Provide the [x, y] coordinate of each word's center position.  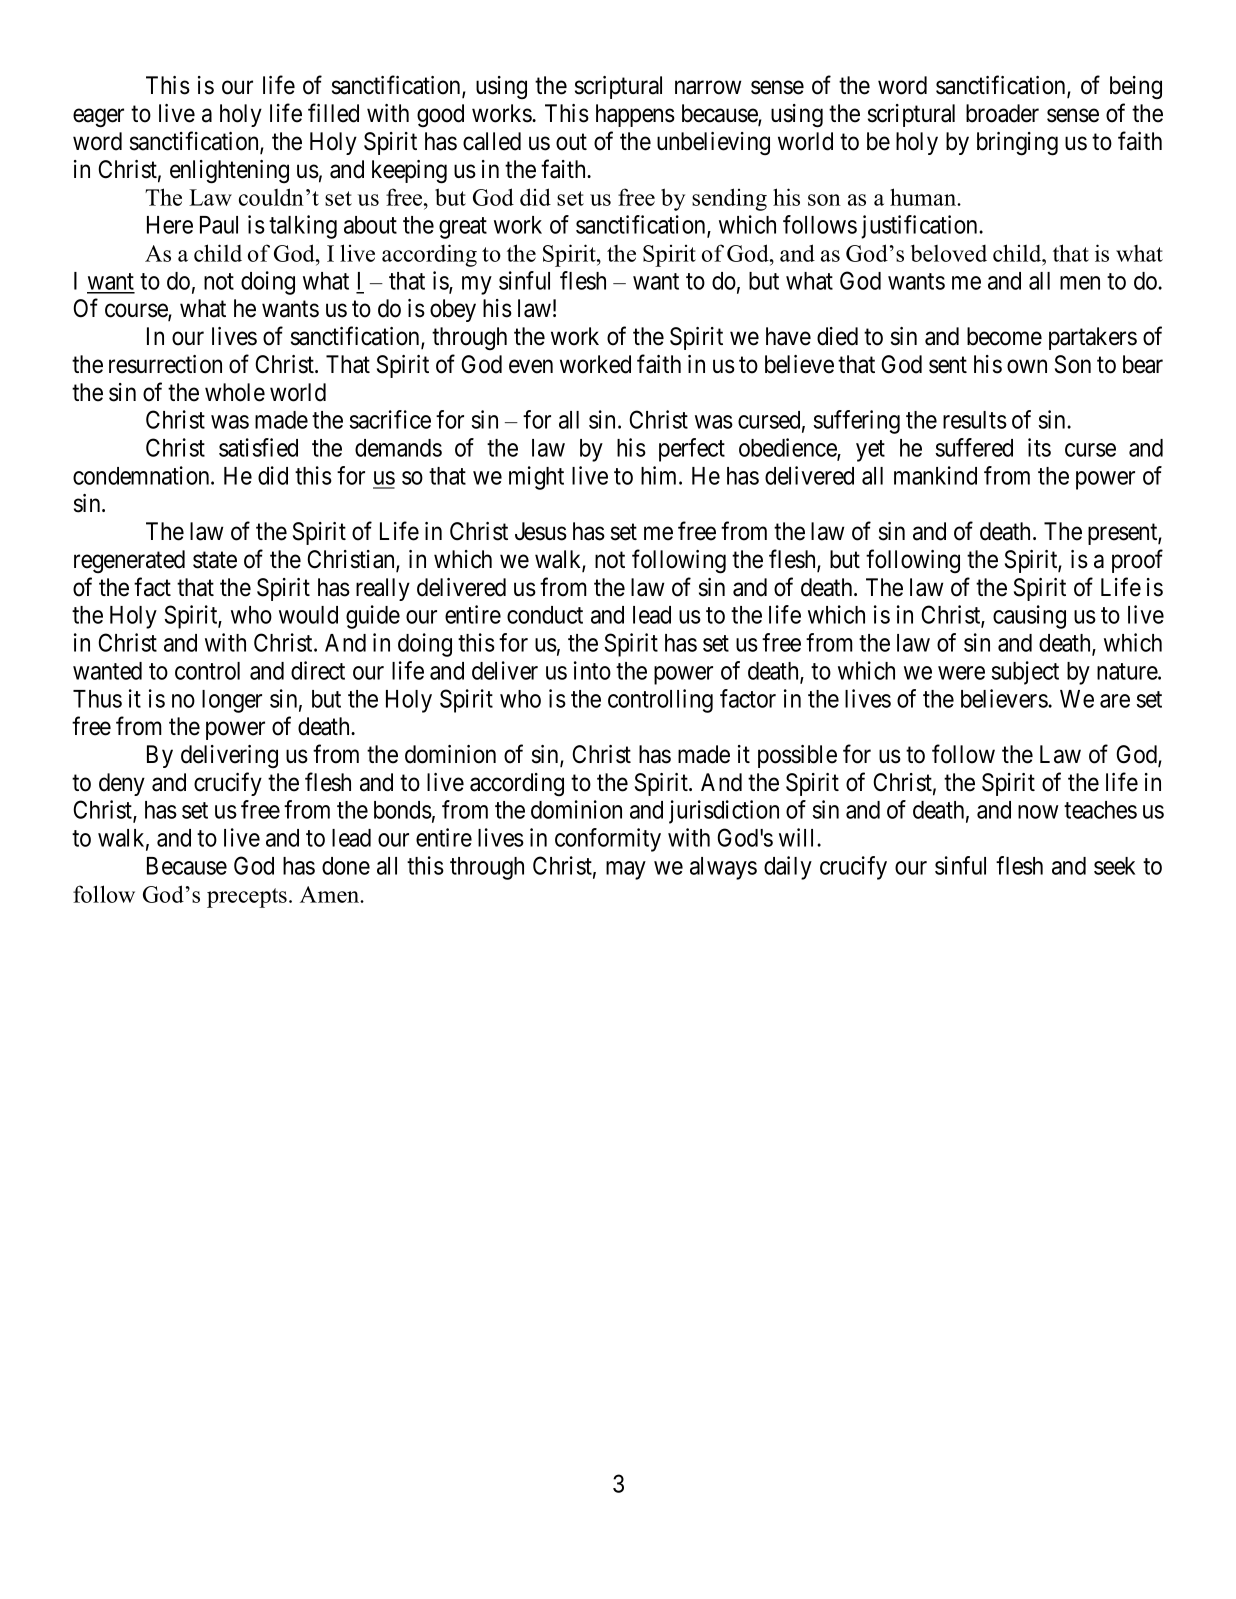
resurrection [165, 364]
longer [232, 701]
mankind [935, 475]
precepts [247, 898]
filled [333, 113]
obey [453, 310]
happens [635, 115]
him [660, 475]
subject [1025, 673]
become [1004, 336]
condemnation [142, 475]
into [592, 670]
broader [1002, 113]
